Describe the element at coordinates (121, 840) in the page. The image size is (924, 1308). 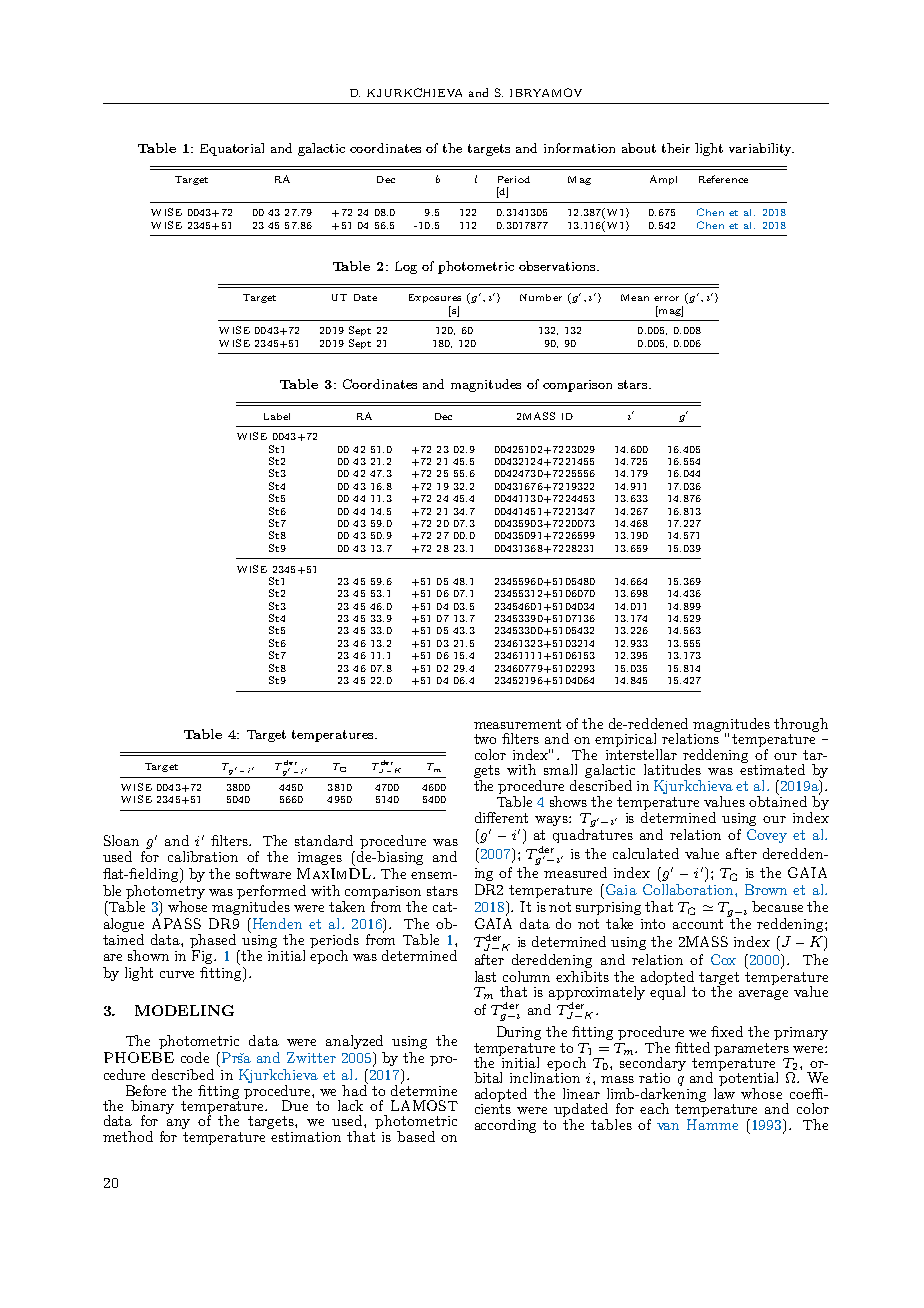
I see `Sloan` at that location.
